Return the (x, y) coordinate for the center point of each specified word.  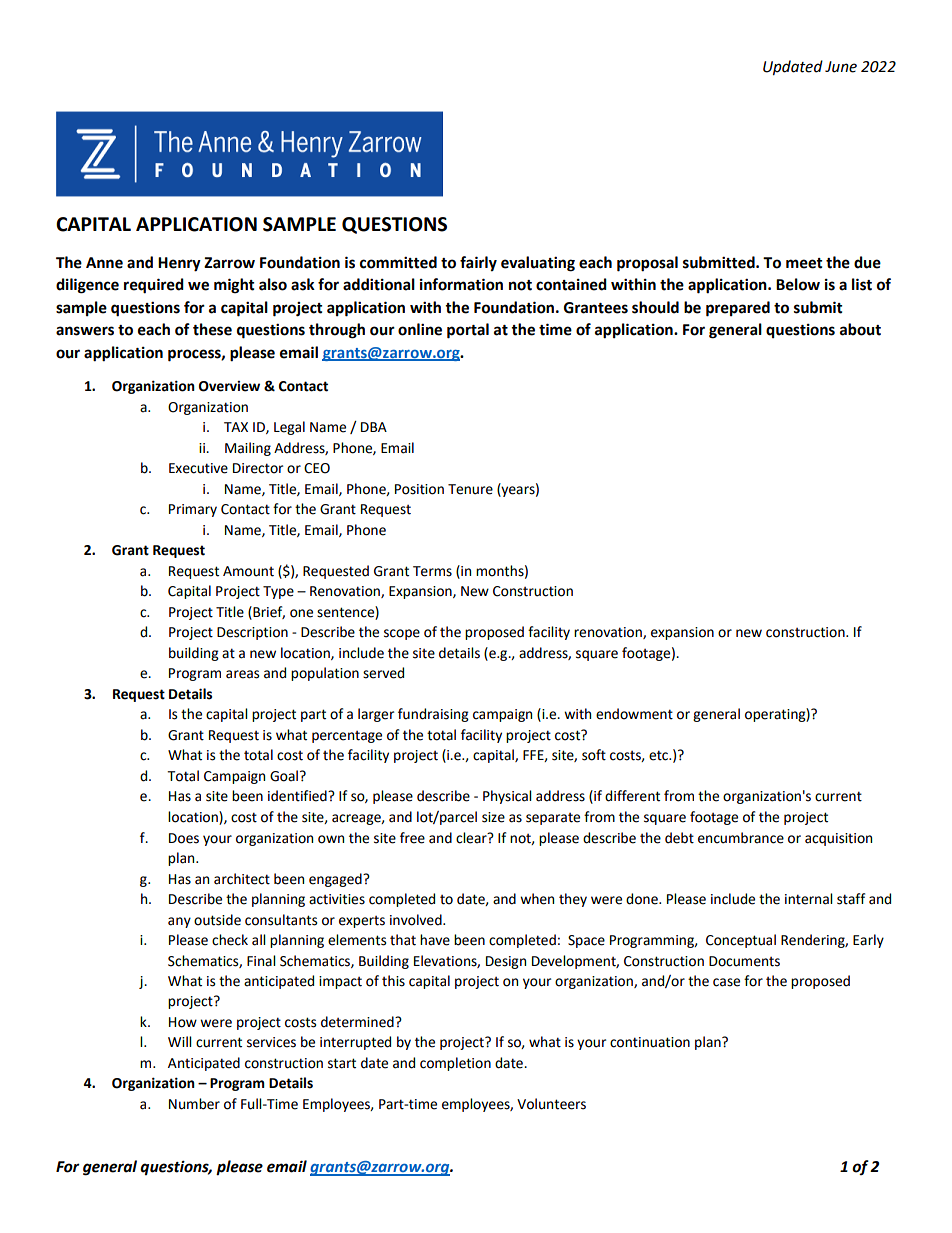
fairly (478, 264)
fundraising (433, 715)
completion (455, 1064)
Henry (179, 264)
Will (180, 1041)
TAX (236, 427)
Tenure (470, 489)
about (860, 329)
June (841, 67)
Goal (284, 776)
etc (660, 755)
